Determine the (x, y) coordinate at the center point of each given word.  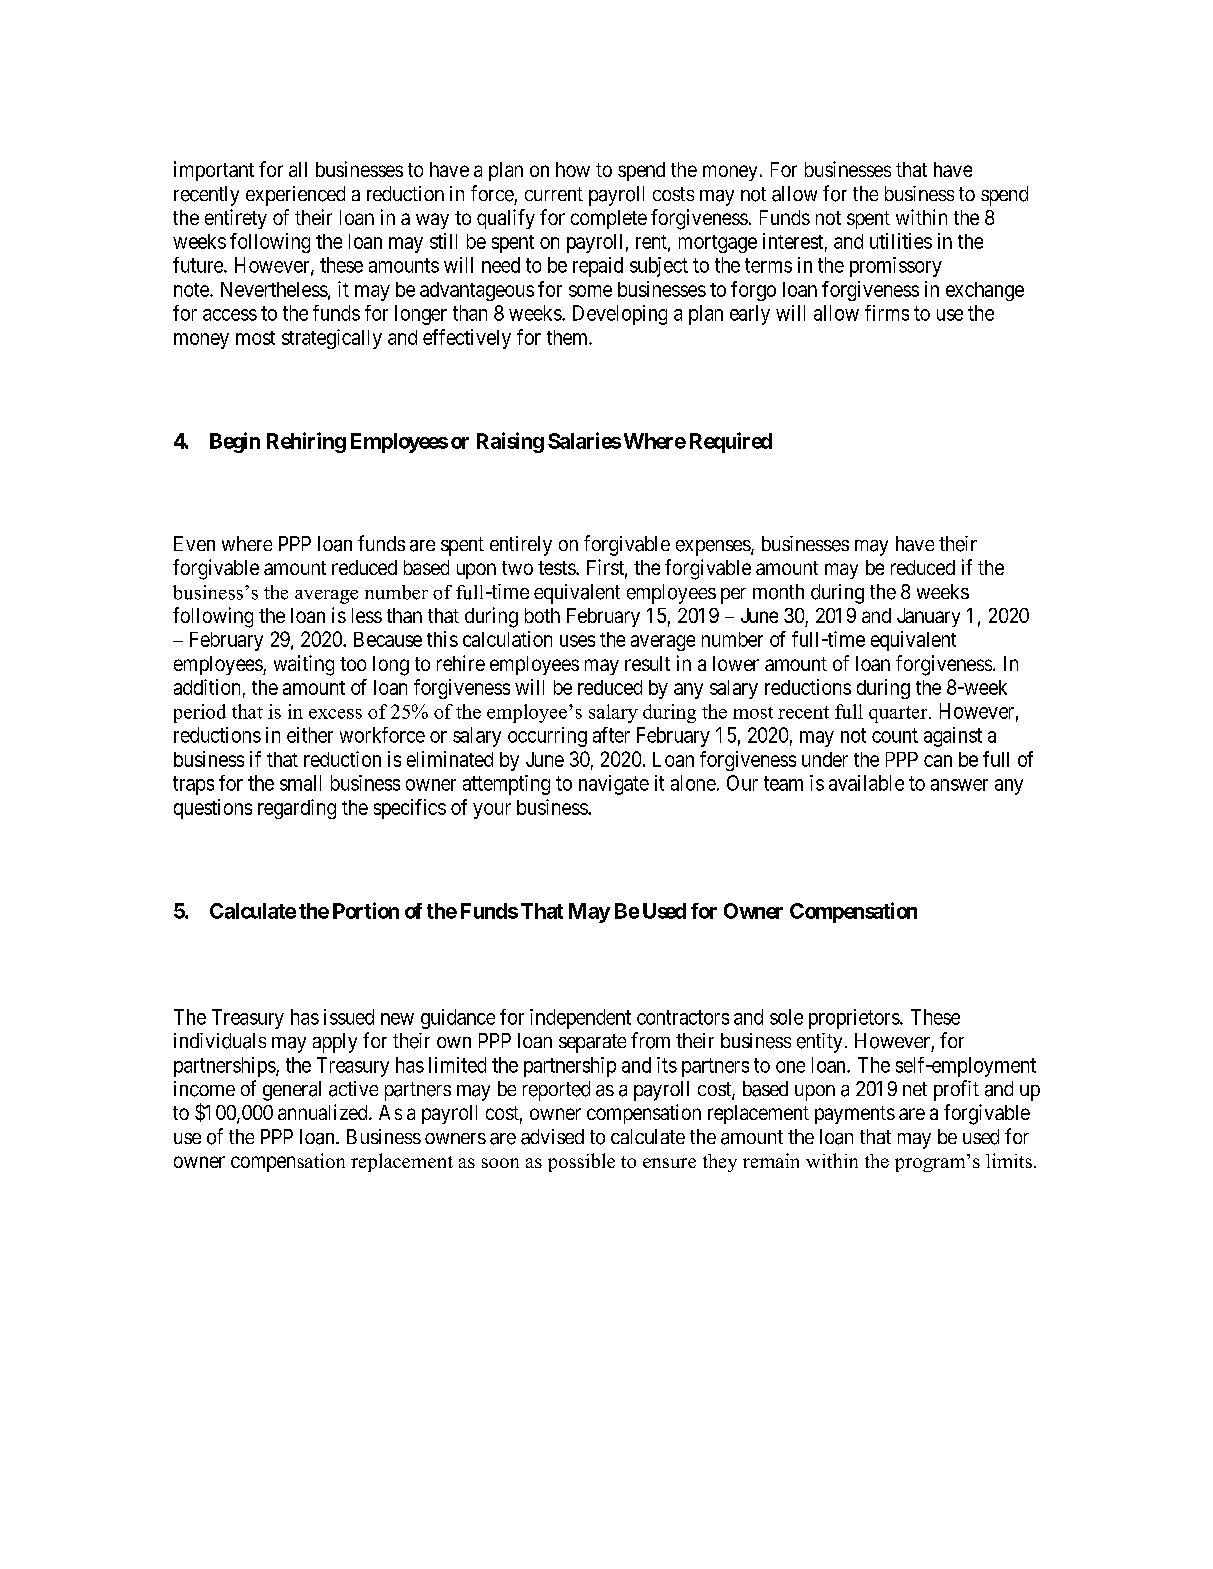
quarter (899, 714)
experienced (295, 196)
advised (552, 1137)
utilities (901, 241)
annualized (324, 1112)
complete (609, 219)
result (647, 663)
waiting (304, 665)
